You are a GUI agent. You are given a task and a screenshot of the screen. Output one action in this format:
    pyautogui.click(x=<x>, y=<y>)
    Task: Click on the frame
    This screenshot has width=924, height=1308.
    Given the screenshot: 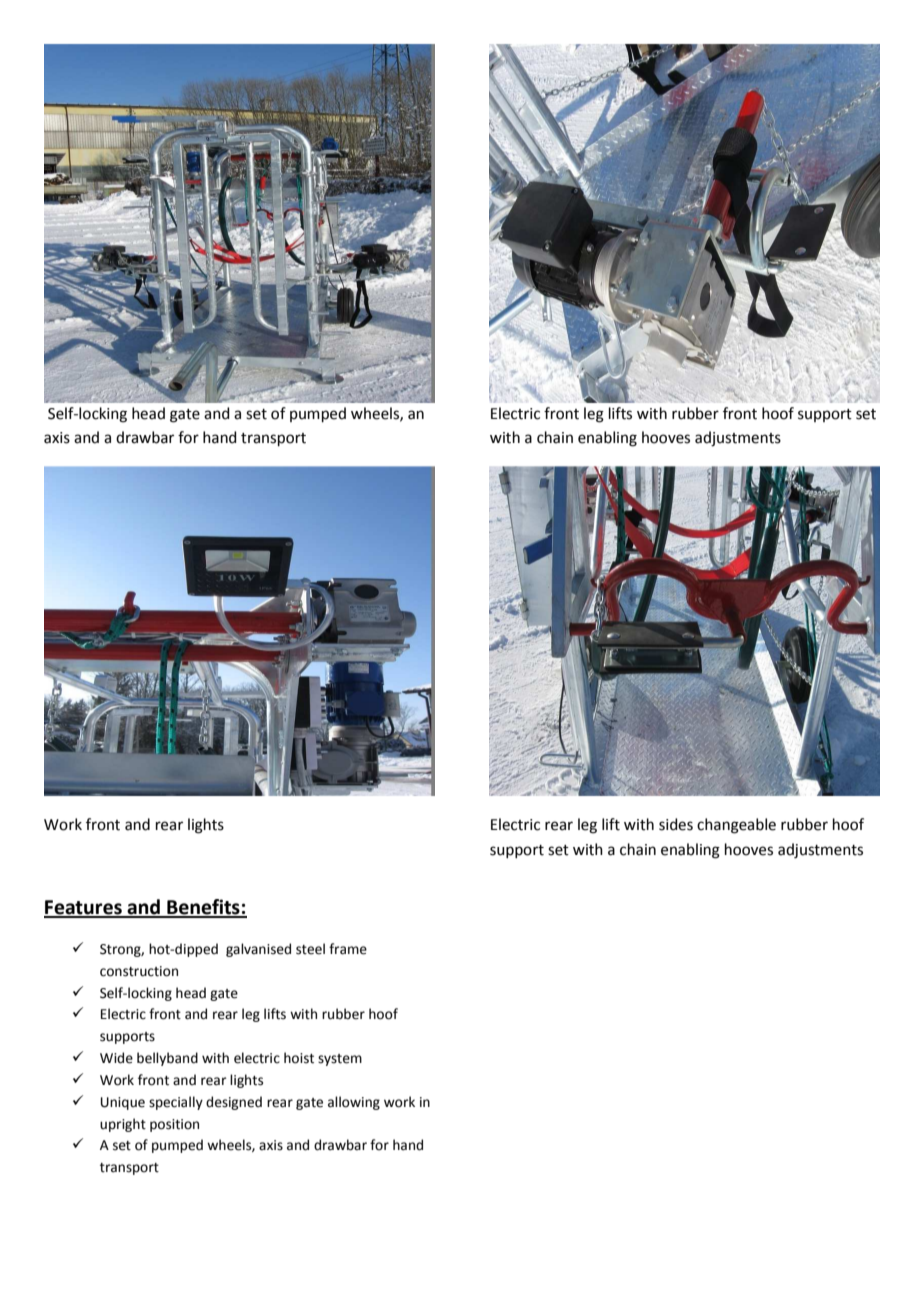 What is the action you would take?
    pyautogui.click(x=348, y=949)
